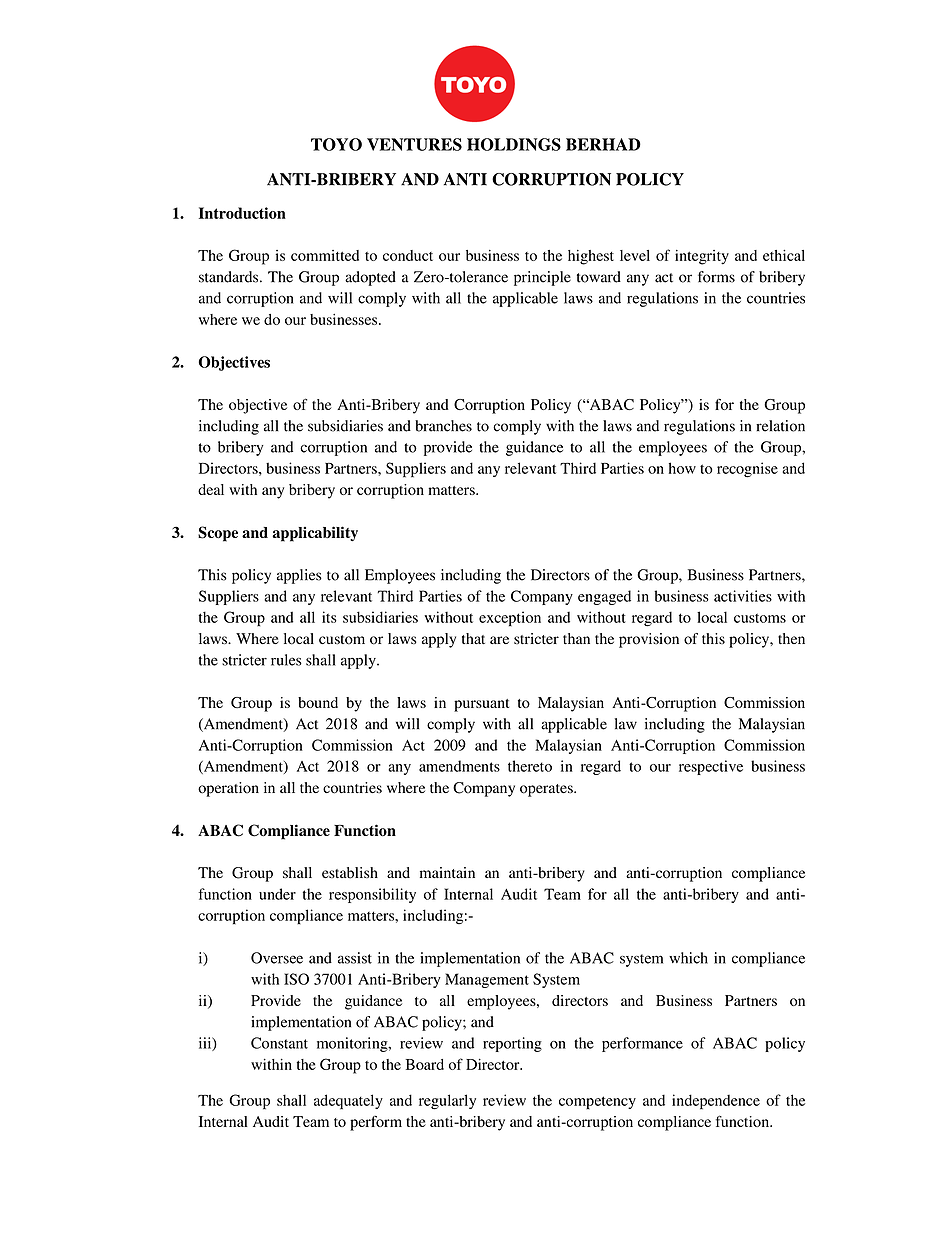  I want to click on respective, so click(711, 767).
